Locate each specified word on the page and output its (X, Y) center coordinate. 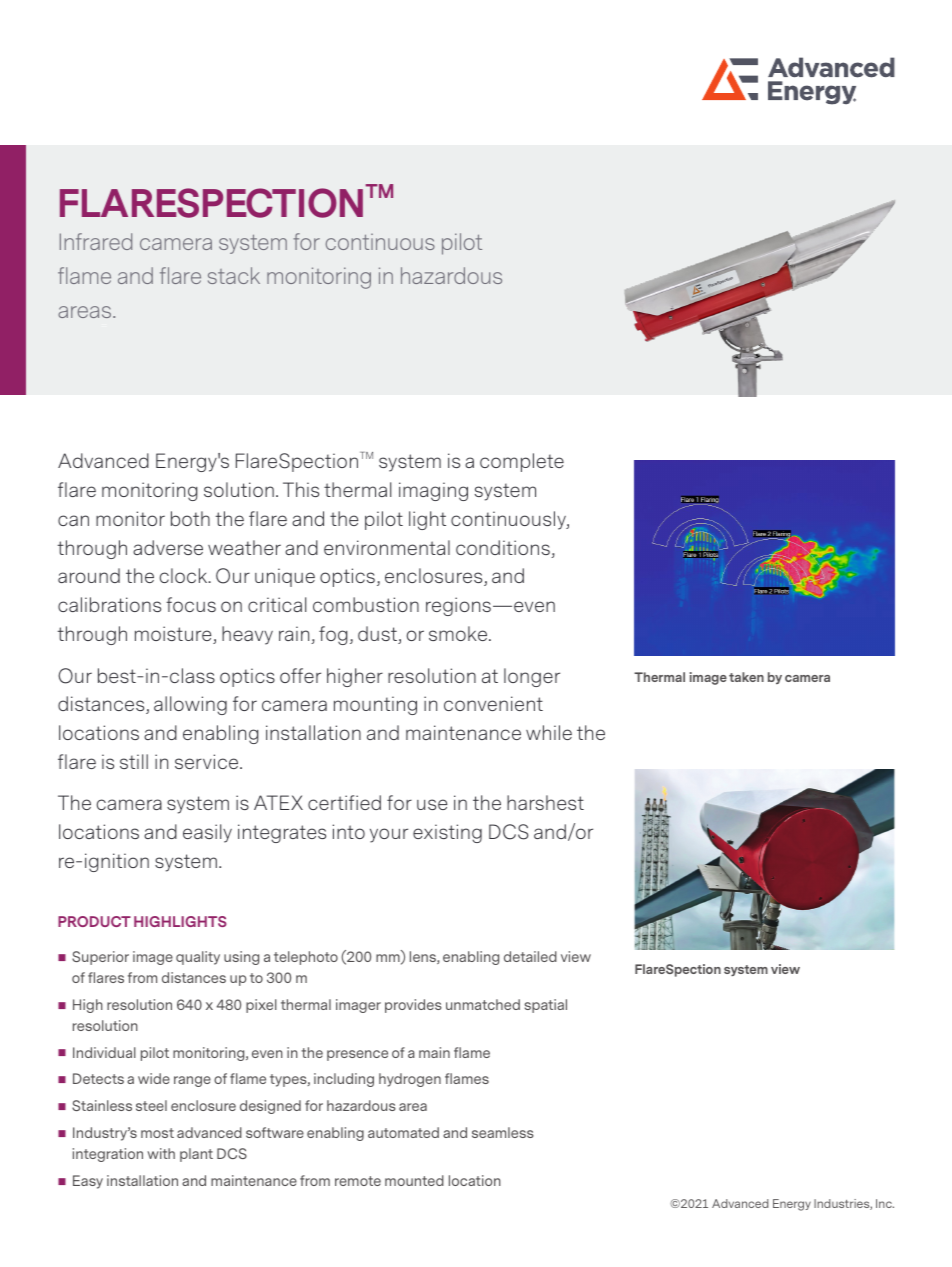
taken (746, 677)
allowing (190, 705)
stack (234, 275)
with (161, 1153)
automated (403, 1132)
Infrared (96, 241)
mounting (375, 705)
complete (522, 462)
